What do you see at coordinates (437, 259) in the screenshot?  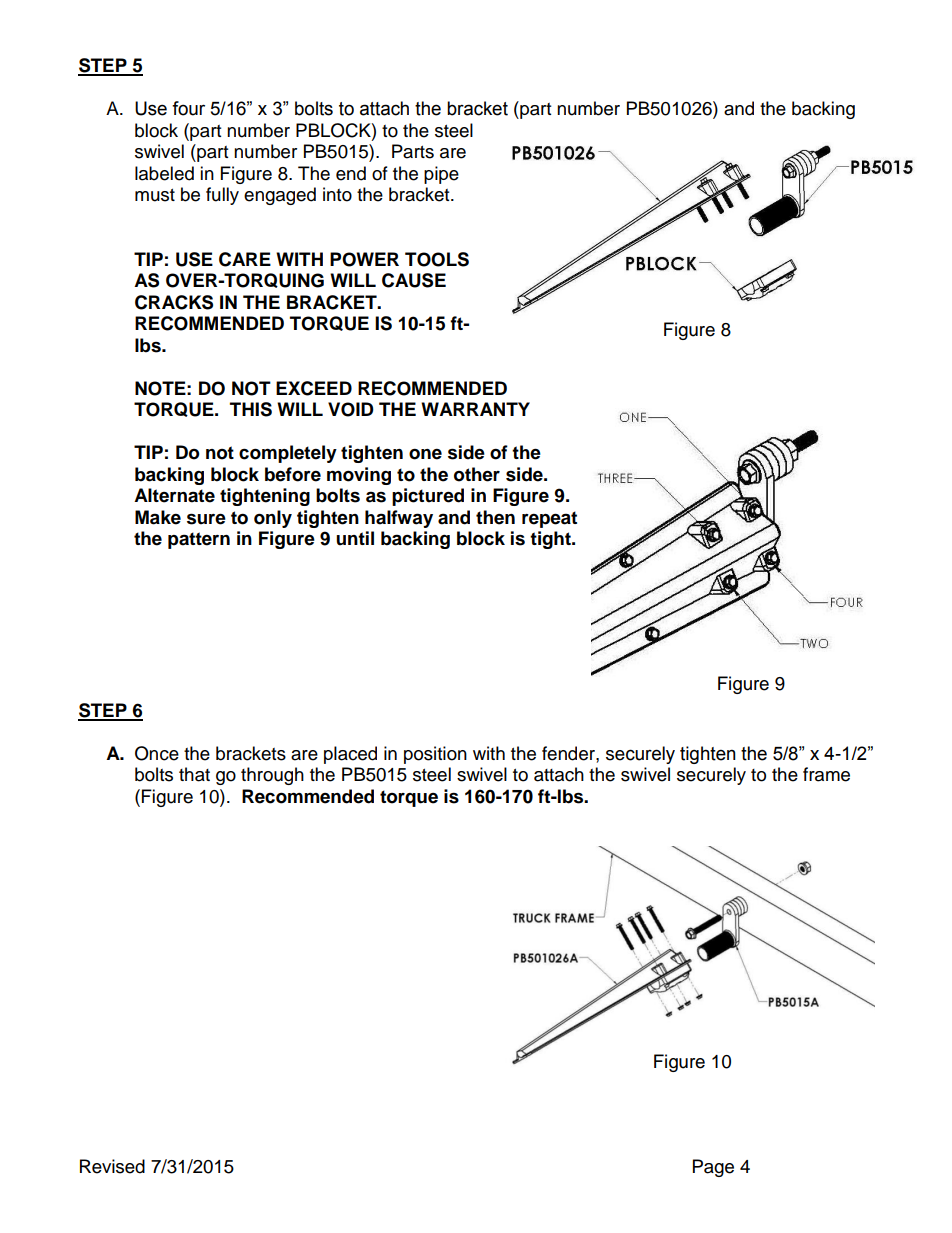 I see `TOOLS` at bounding box center [437, 259].
